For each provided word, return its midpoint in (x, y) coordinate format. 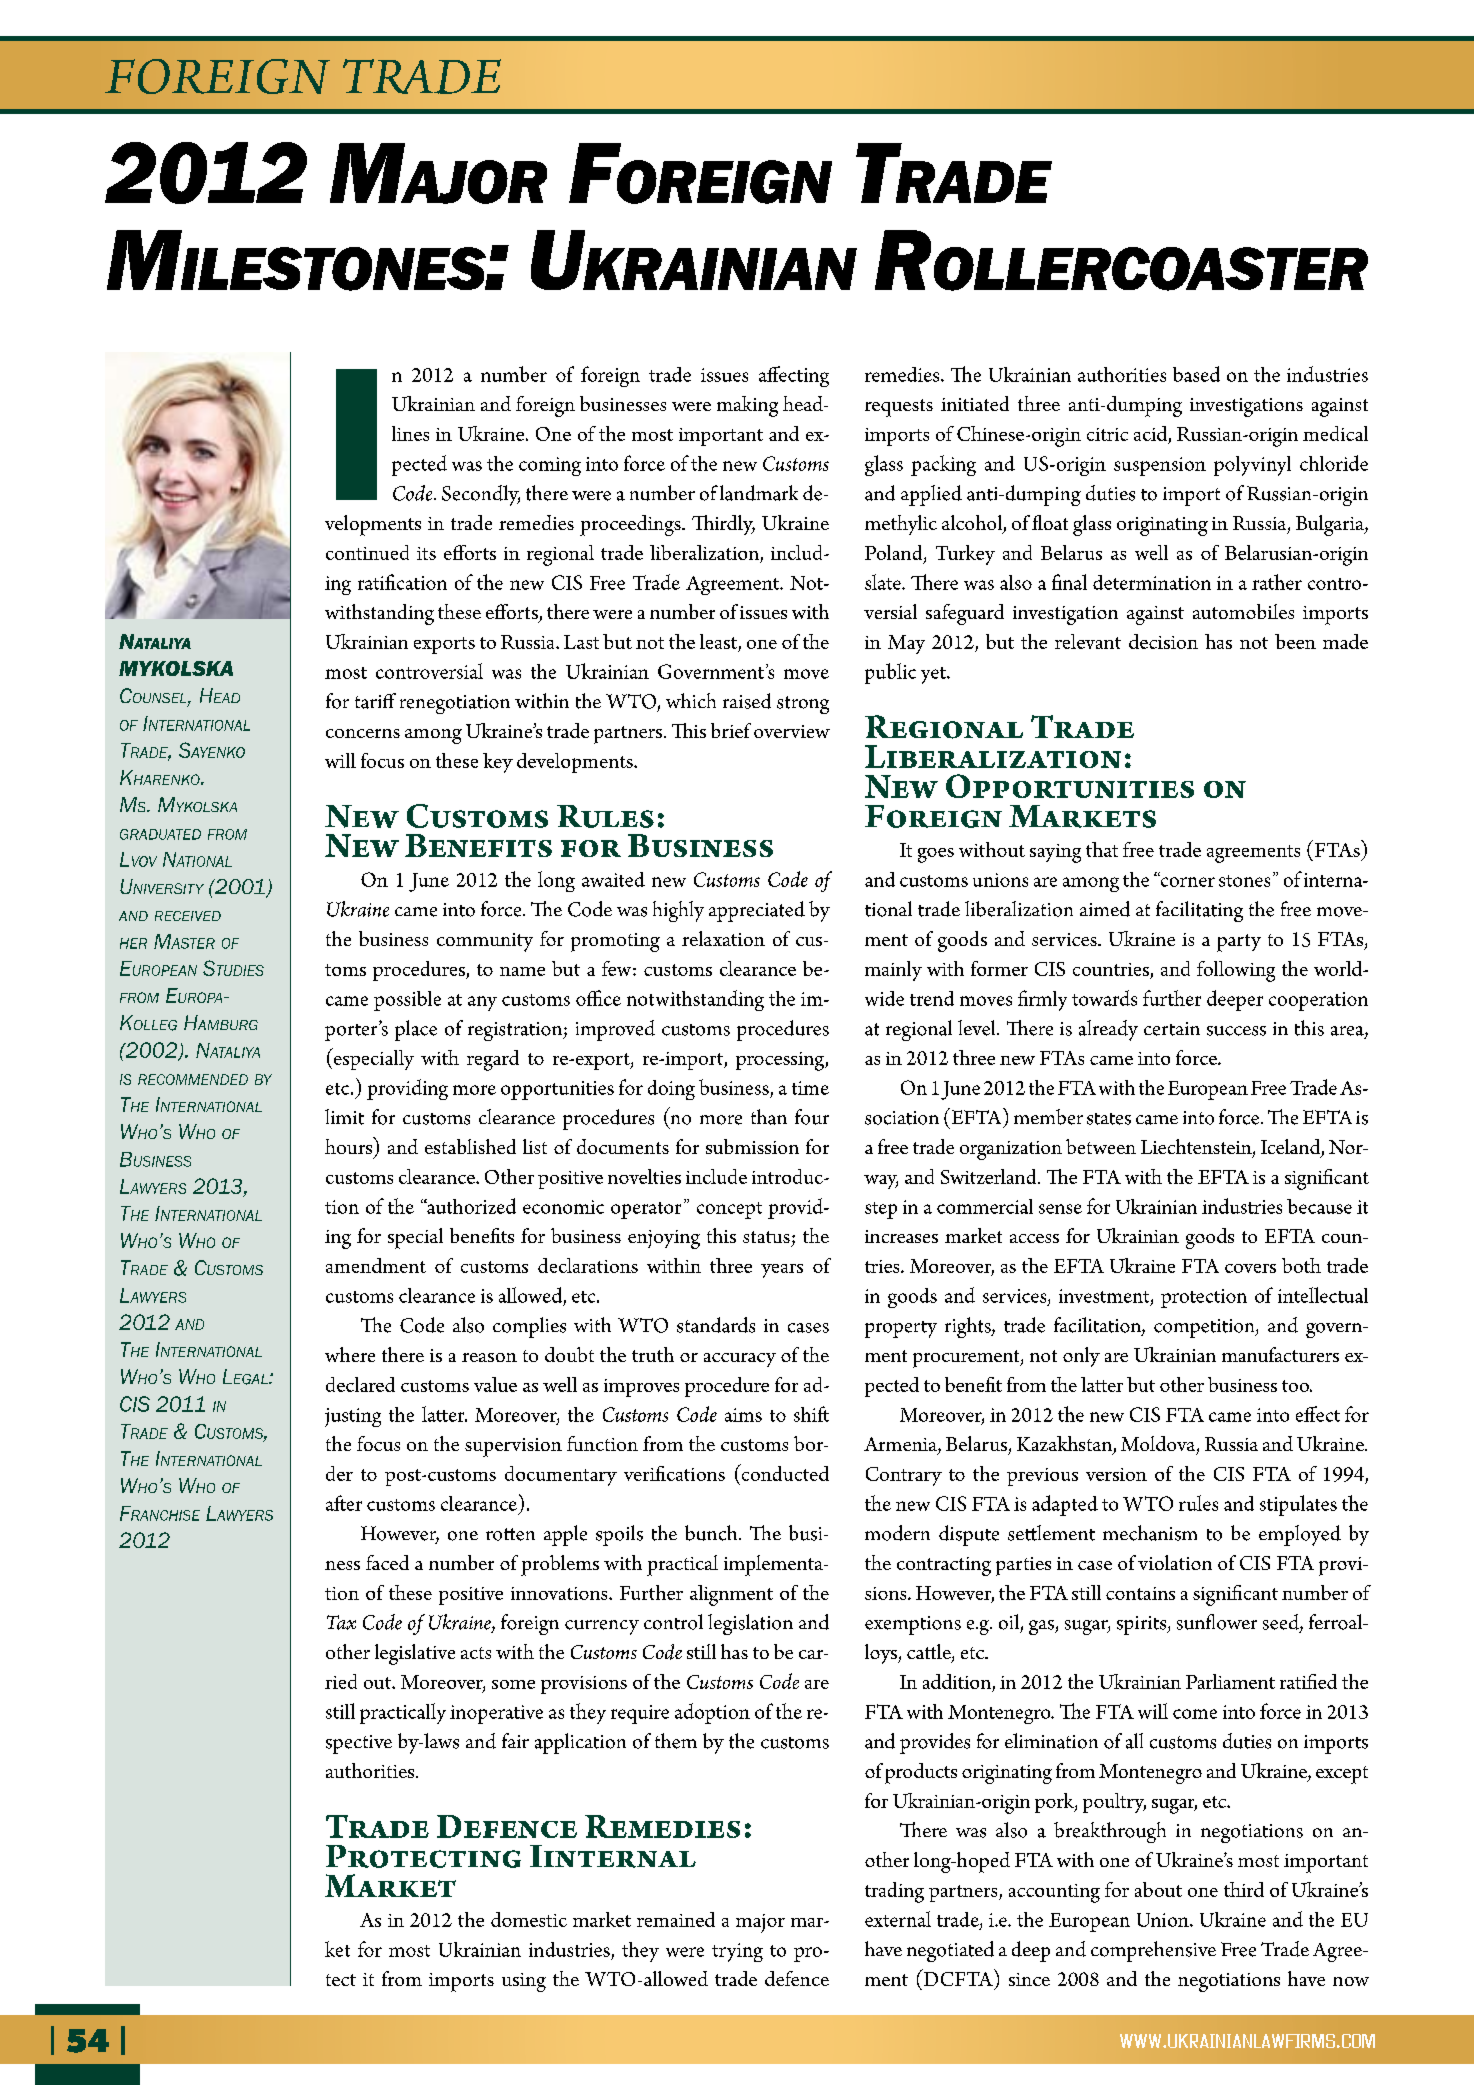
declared (360, 1384)
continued (367, 552)
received (188, 916)
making (747, 406)
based (1196, 374)
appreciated (757, 911)
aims (743, 1415)
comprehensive (1153, 1951)
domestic (529, 1919)
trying (737, 1952)
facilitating (1199, 911)
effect (1318, 1414)
